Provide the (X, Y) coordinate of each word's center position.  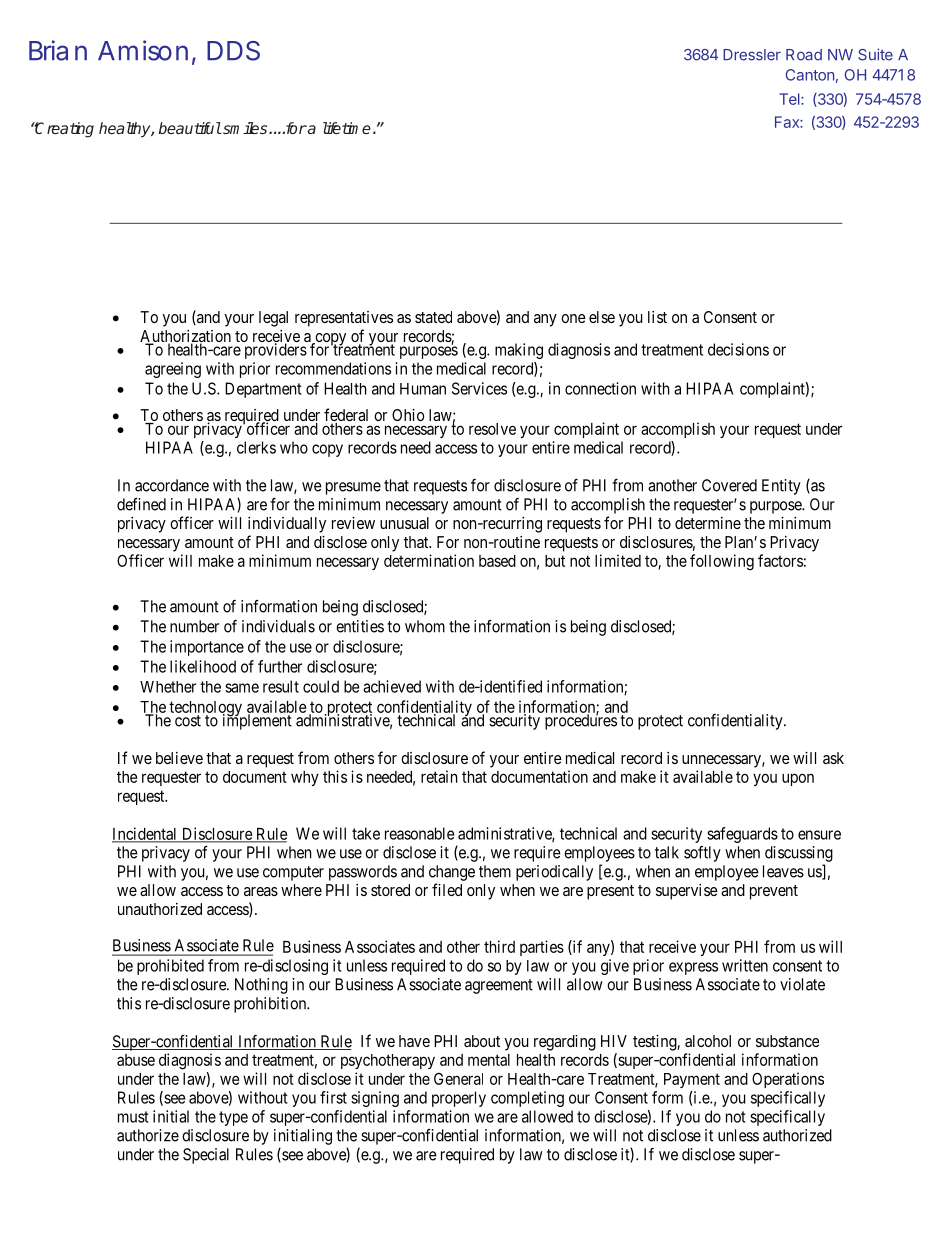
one (573, 318)
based (497, 561)
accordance (172, 485)
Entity (781, 487)
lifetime (347, 128)
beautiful (190, 128)
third (499, 946)
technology (206, 710)
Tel (790, 99)
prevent (774, 892)
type (233, 1118)
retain (439, 776)
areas (261, 891)
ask (833, 758)
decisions (738, 349)
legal (273, 319)
